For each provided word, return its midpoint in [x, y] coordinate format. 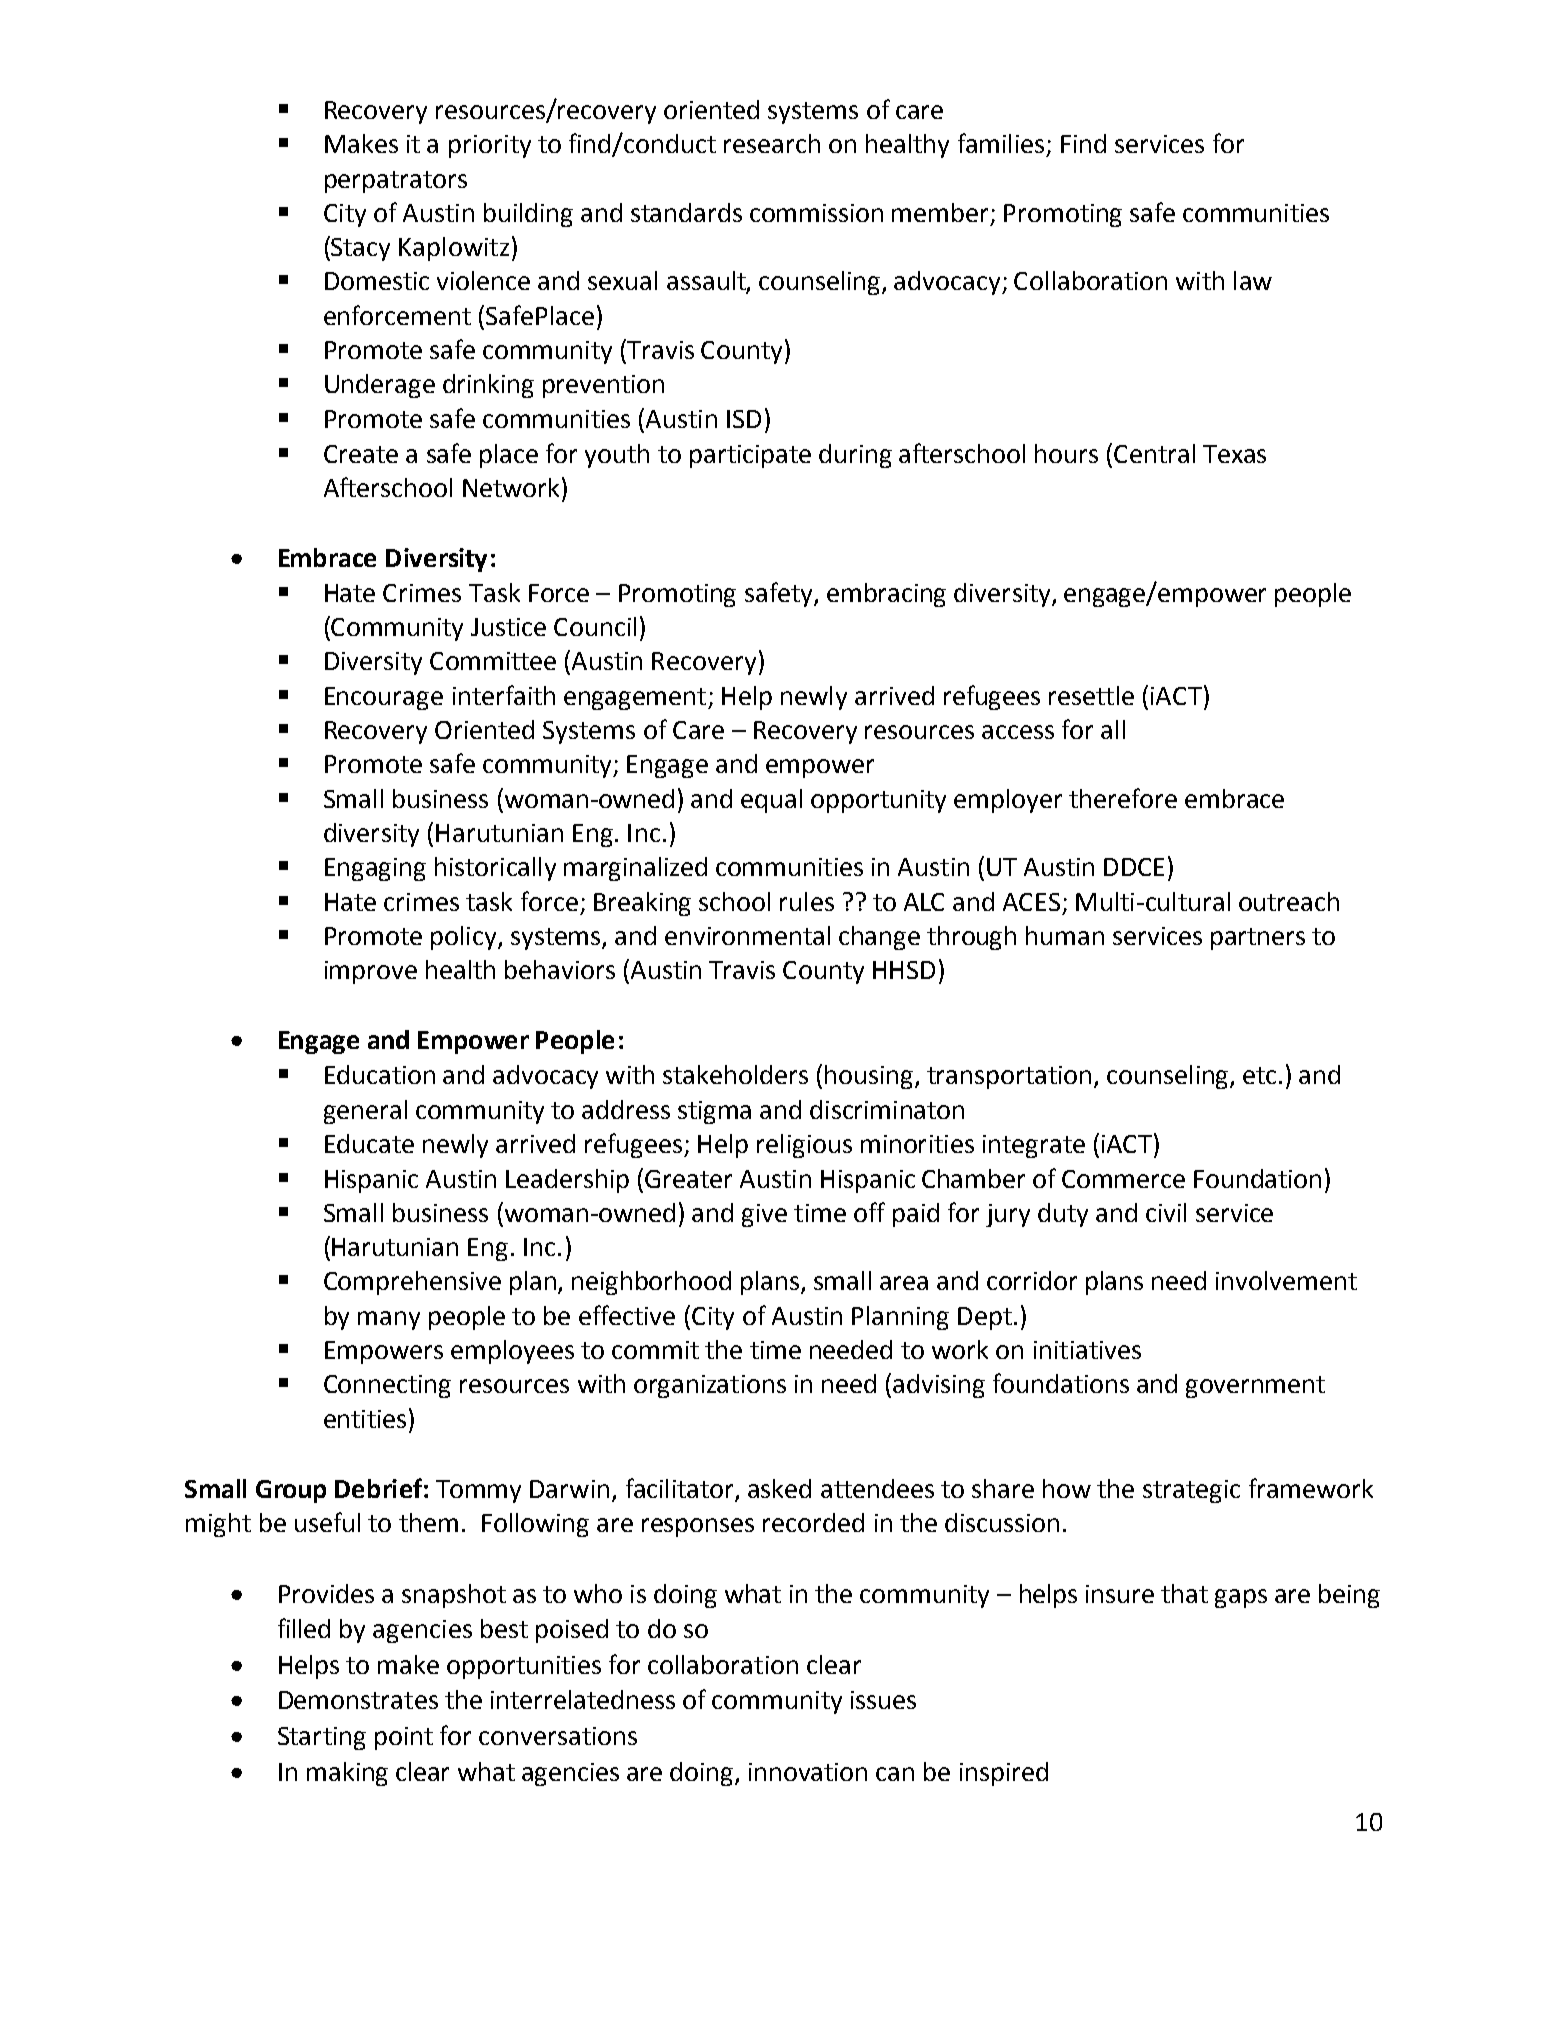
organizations [710, 1386]
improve [371, 972]
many [389, 1320]
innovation [808, 1772]
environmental [747, 935]
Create [361, 454]
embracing [886, 595]
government [1255, 1387]
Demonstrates [358, 1700]
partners [1258, 939]
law [1253, 280]
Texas [1234, 454]
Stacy [359, 248]
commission [816, 213]
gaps [1241, 1598]
